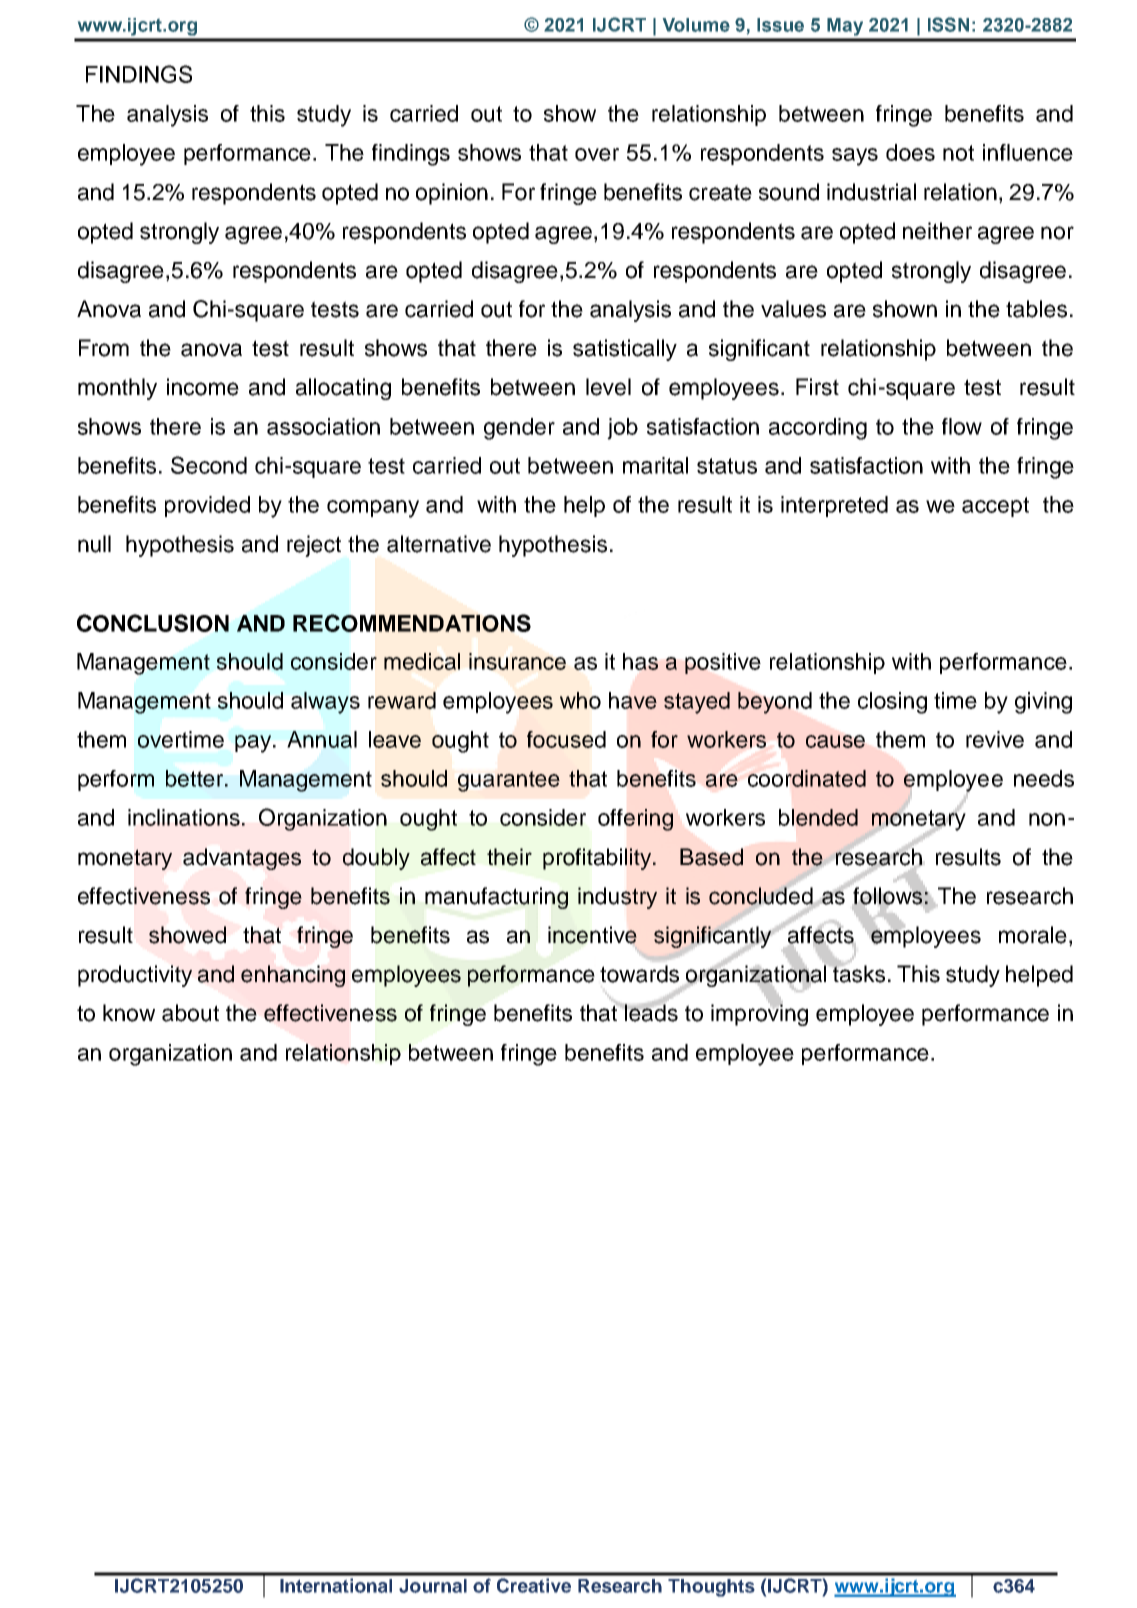 The height and width of the screenshot is (1608, 1137). What do you see at coordinates (948, 24) in the screenshot?
I see `ISSN` at bounding box center [948, 24].
